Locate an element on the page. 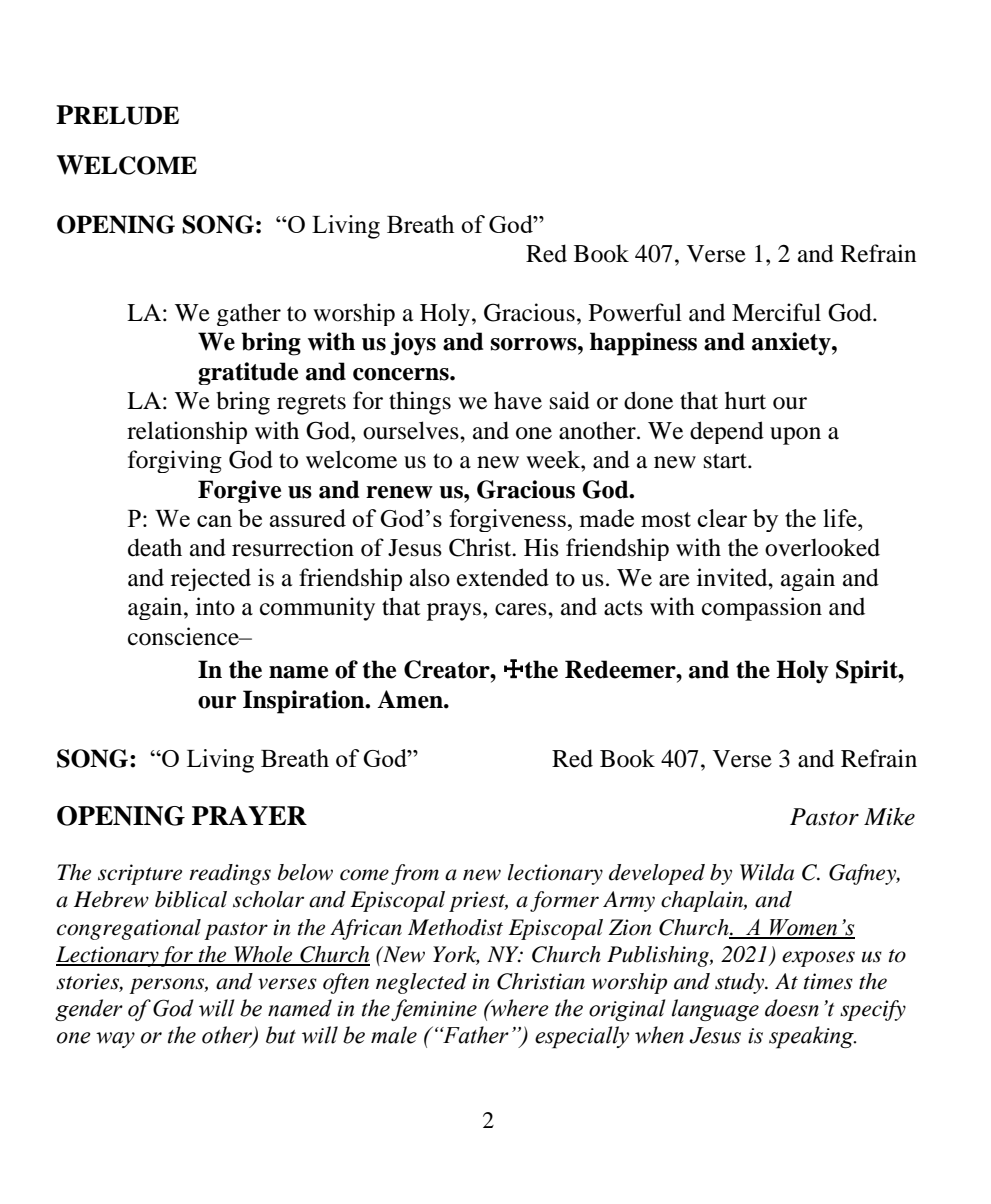 This document has height=1204, width=991. from is located at coordinates (415, 874).
